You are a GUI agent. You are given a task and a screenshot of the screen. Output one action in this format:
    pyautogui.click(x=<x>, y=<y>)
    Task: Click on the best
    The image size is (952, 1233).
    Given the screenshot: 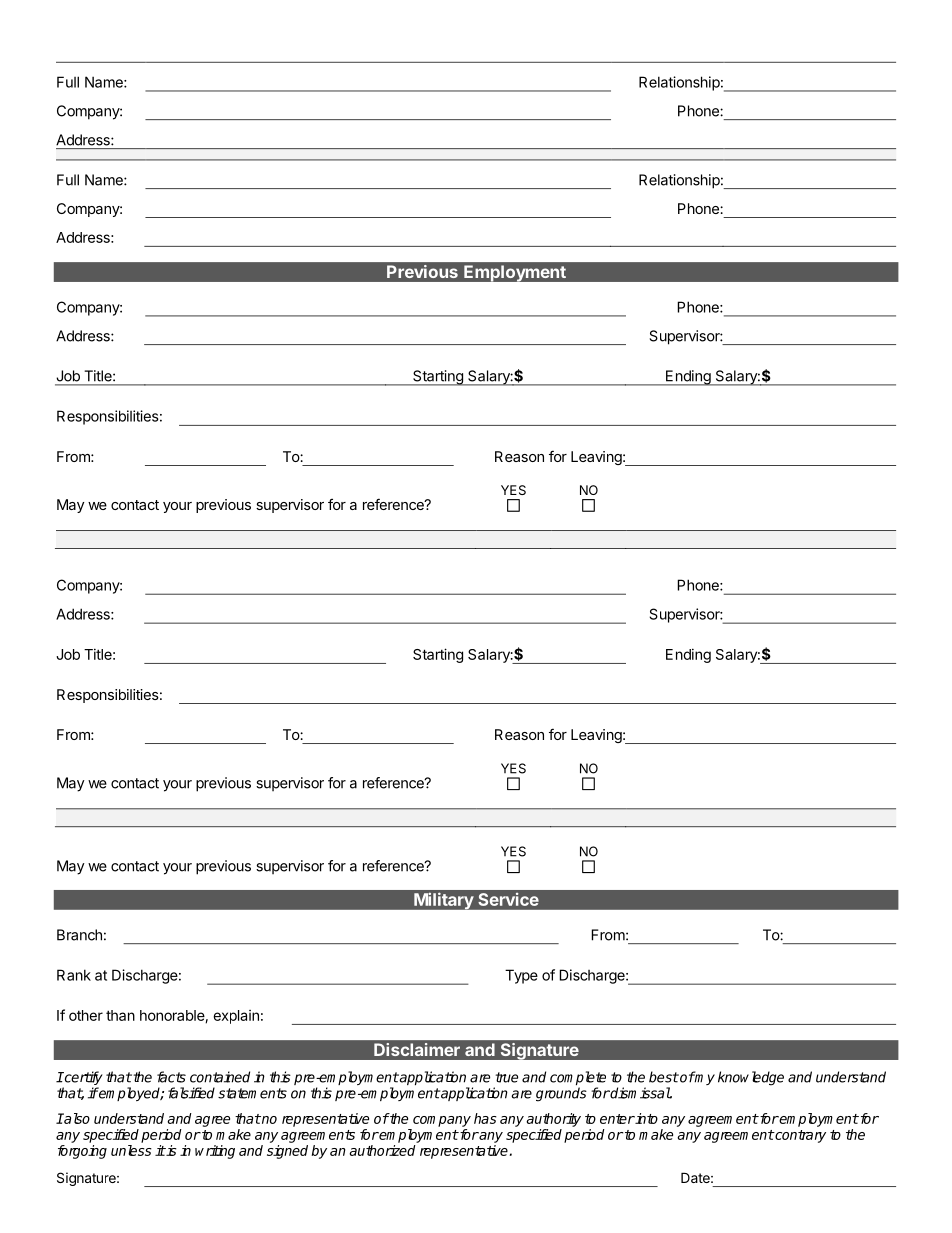 What is the action you would take?
    pyautogui.click(x=664, y=1077)
